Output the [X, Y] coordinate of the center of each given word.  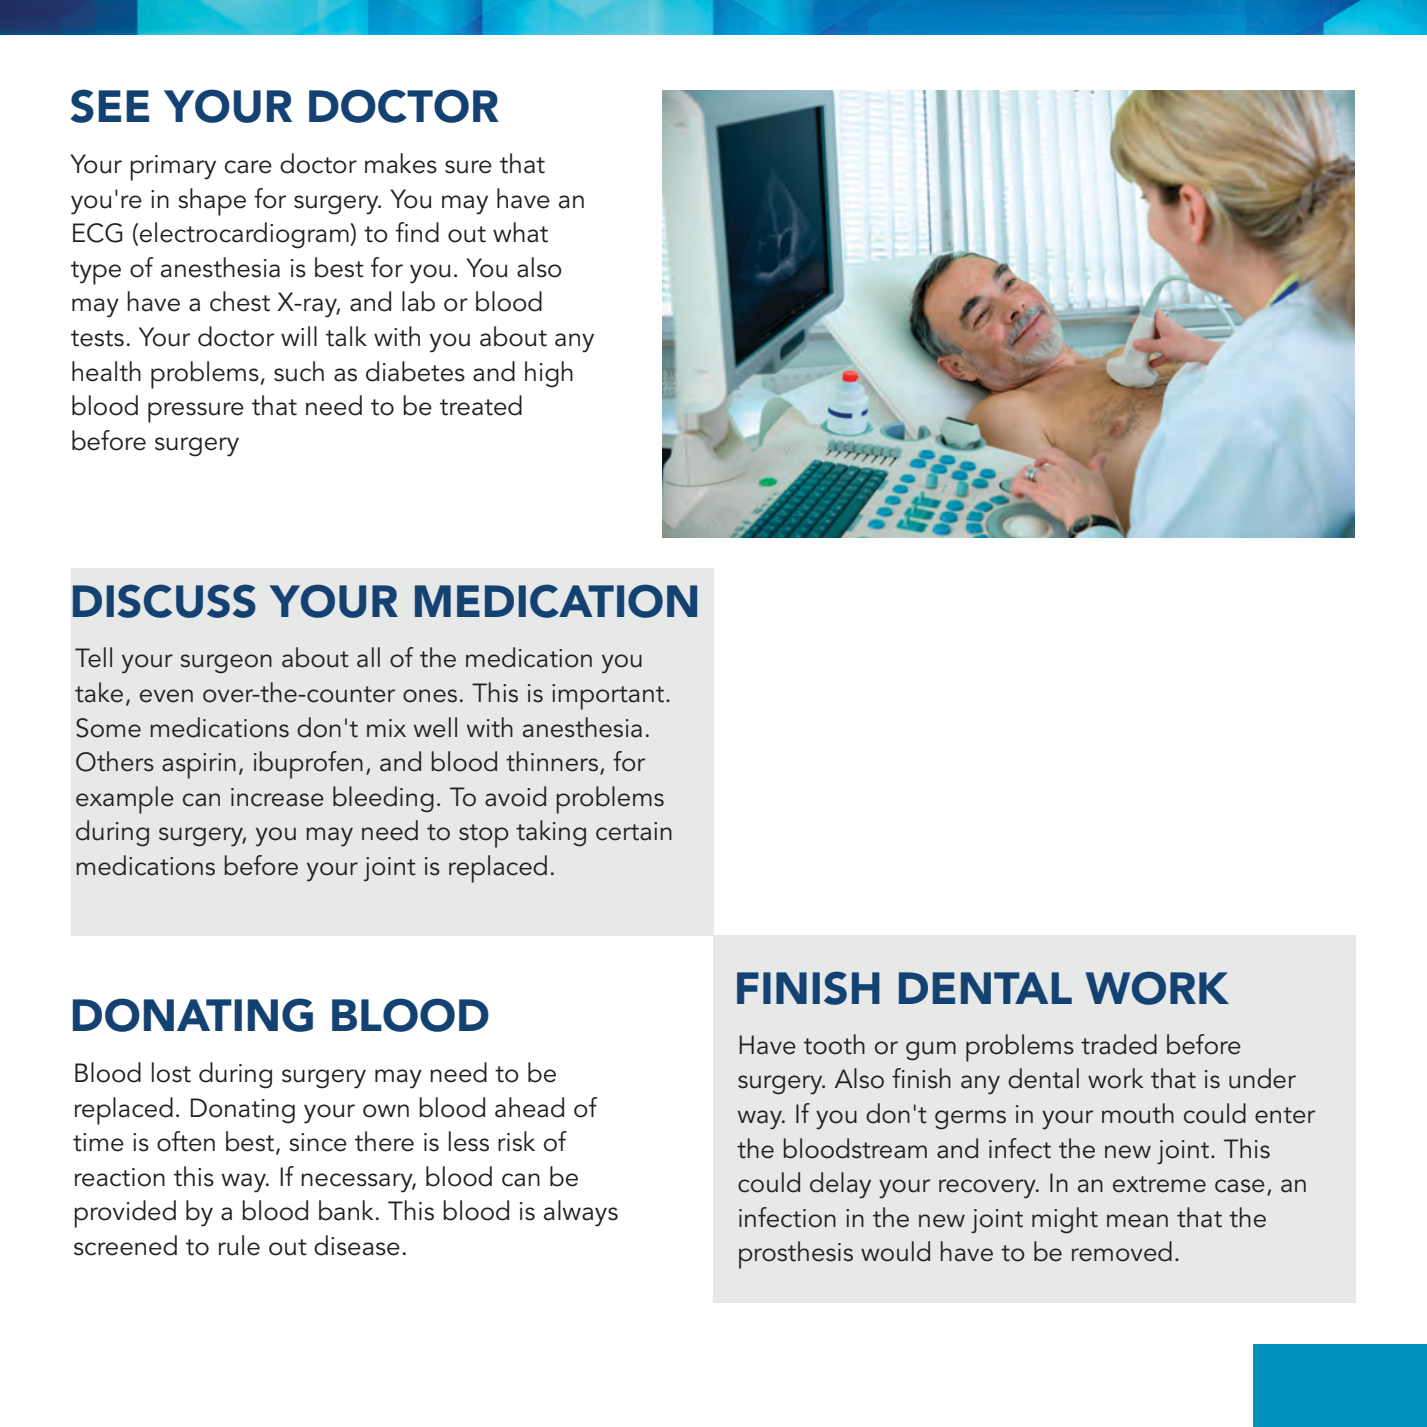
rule [239, 1245]
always [581, 1213]
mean [1137, 1221]
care [248, 167]
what [520, 232]
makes [401, 163]
